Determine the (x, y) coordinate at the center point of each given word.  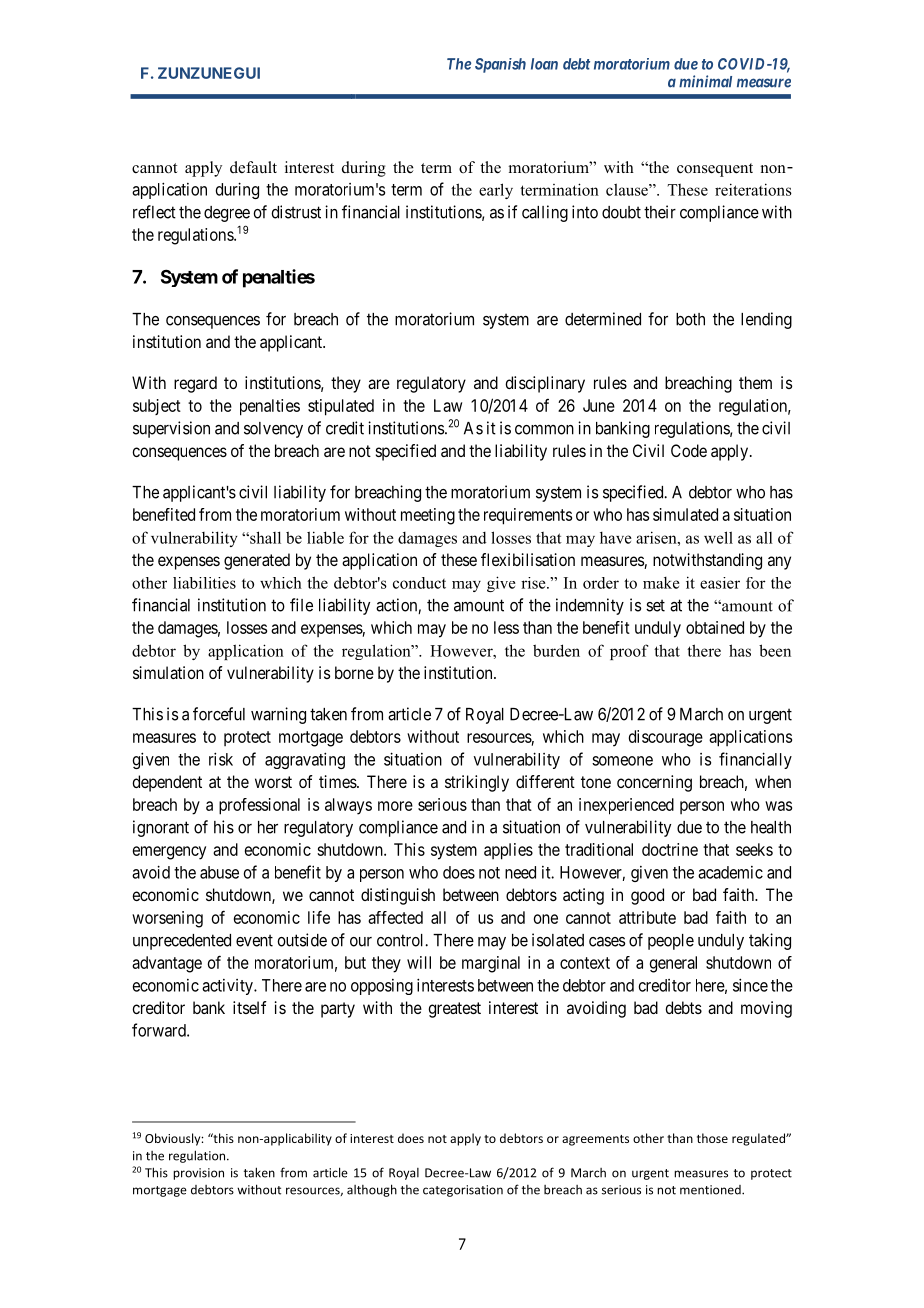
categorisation (463, 1191)
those (712, 1138)
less (506, 627)
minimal (705, 81)
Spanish (500, 65)
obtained (715, 627)
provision (198, 1174)
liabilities (204, 583)
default (253, 167)
